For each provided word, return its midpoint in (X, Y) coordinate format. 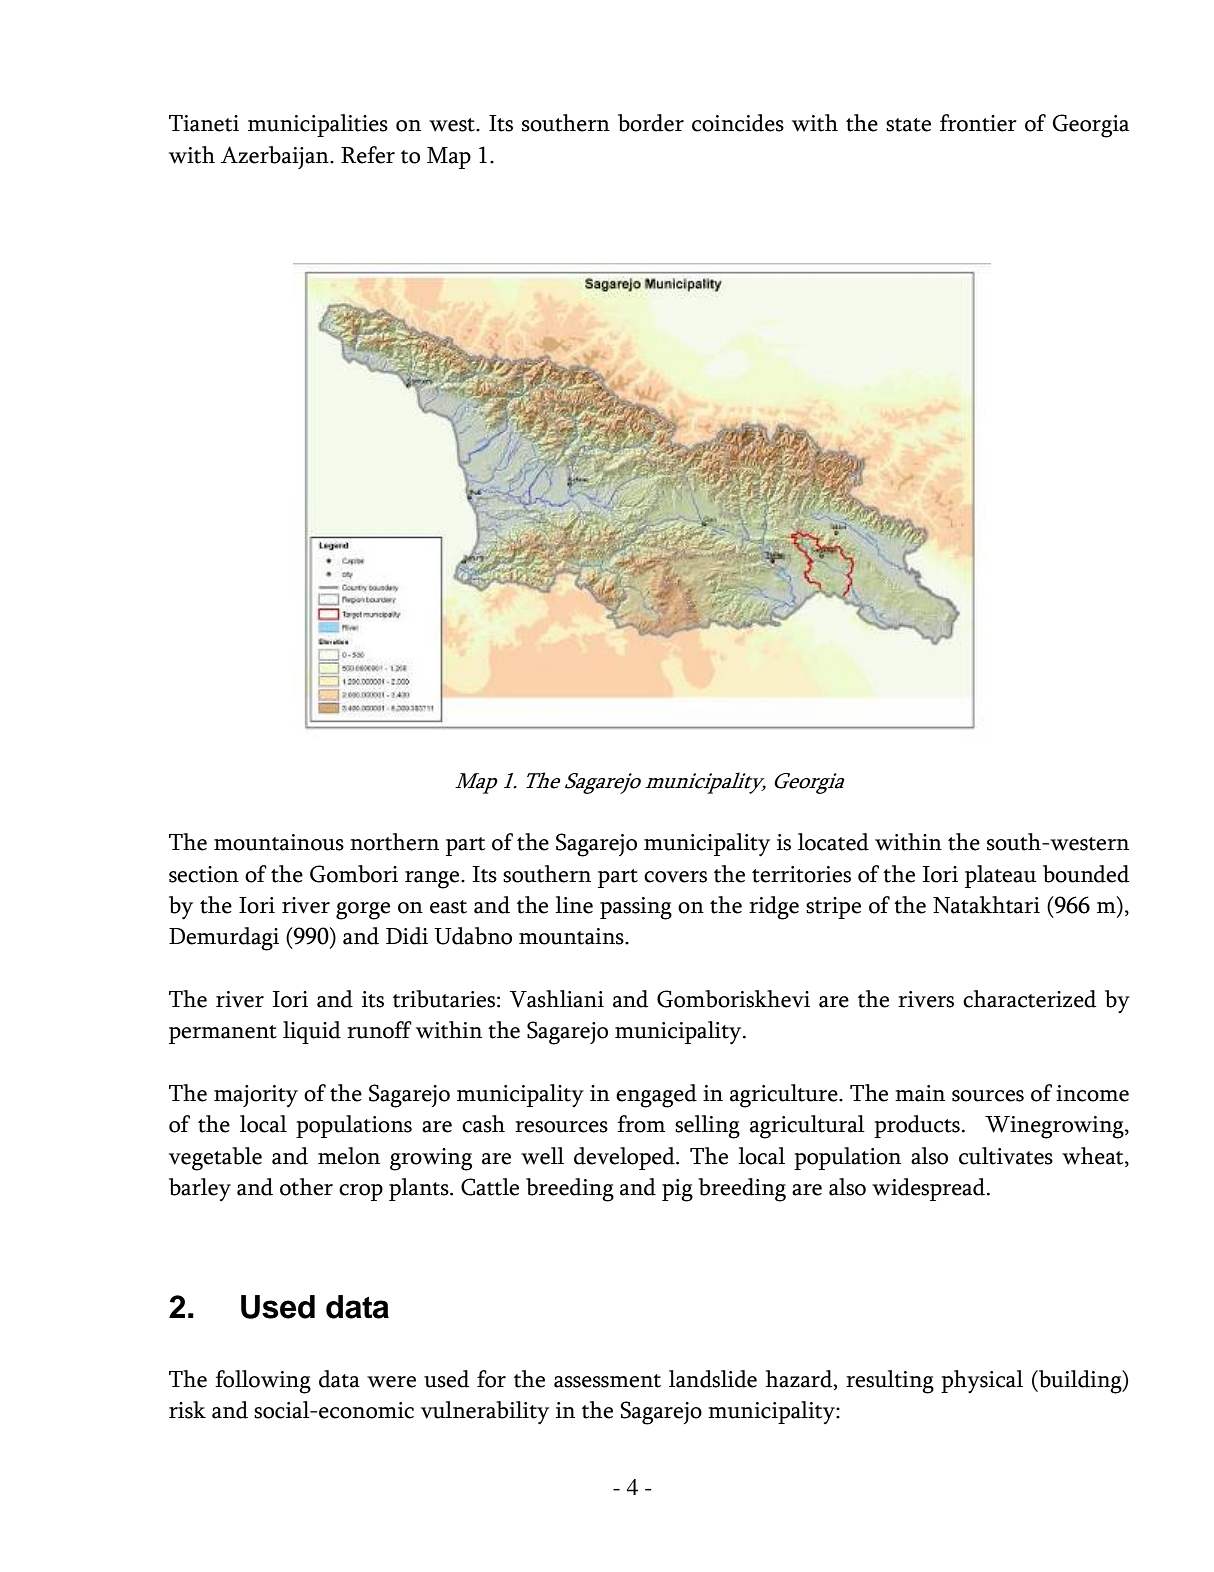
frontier (978, 123)
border (651, 123)
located (833, 842)
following (263, 1382)
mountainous (279, 842)
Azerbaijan (276, 157)
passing (636, 908)
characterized (1030, 999)
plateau (1000, 876)
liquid (312, 1032)
